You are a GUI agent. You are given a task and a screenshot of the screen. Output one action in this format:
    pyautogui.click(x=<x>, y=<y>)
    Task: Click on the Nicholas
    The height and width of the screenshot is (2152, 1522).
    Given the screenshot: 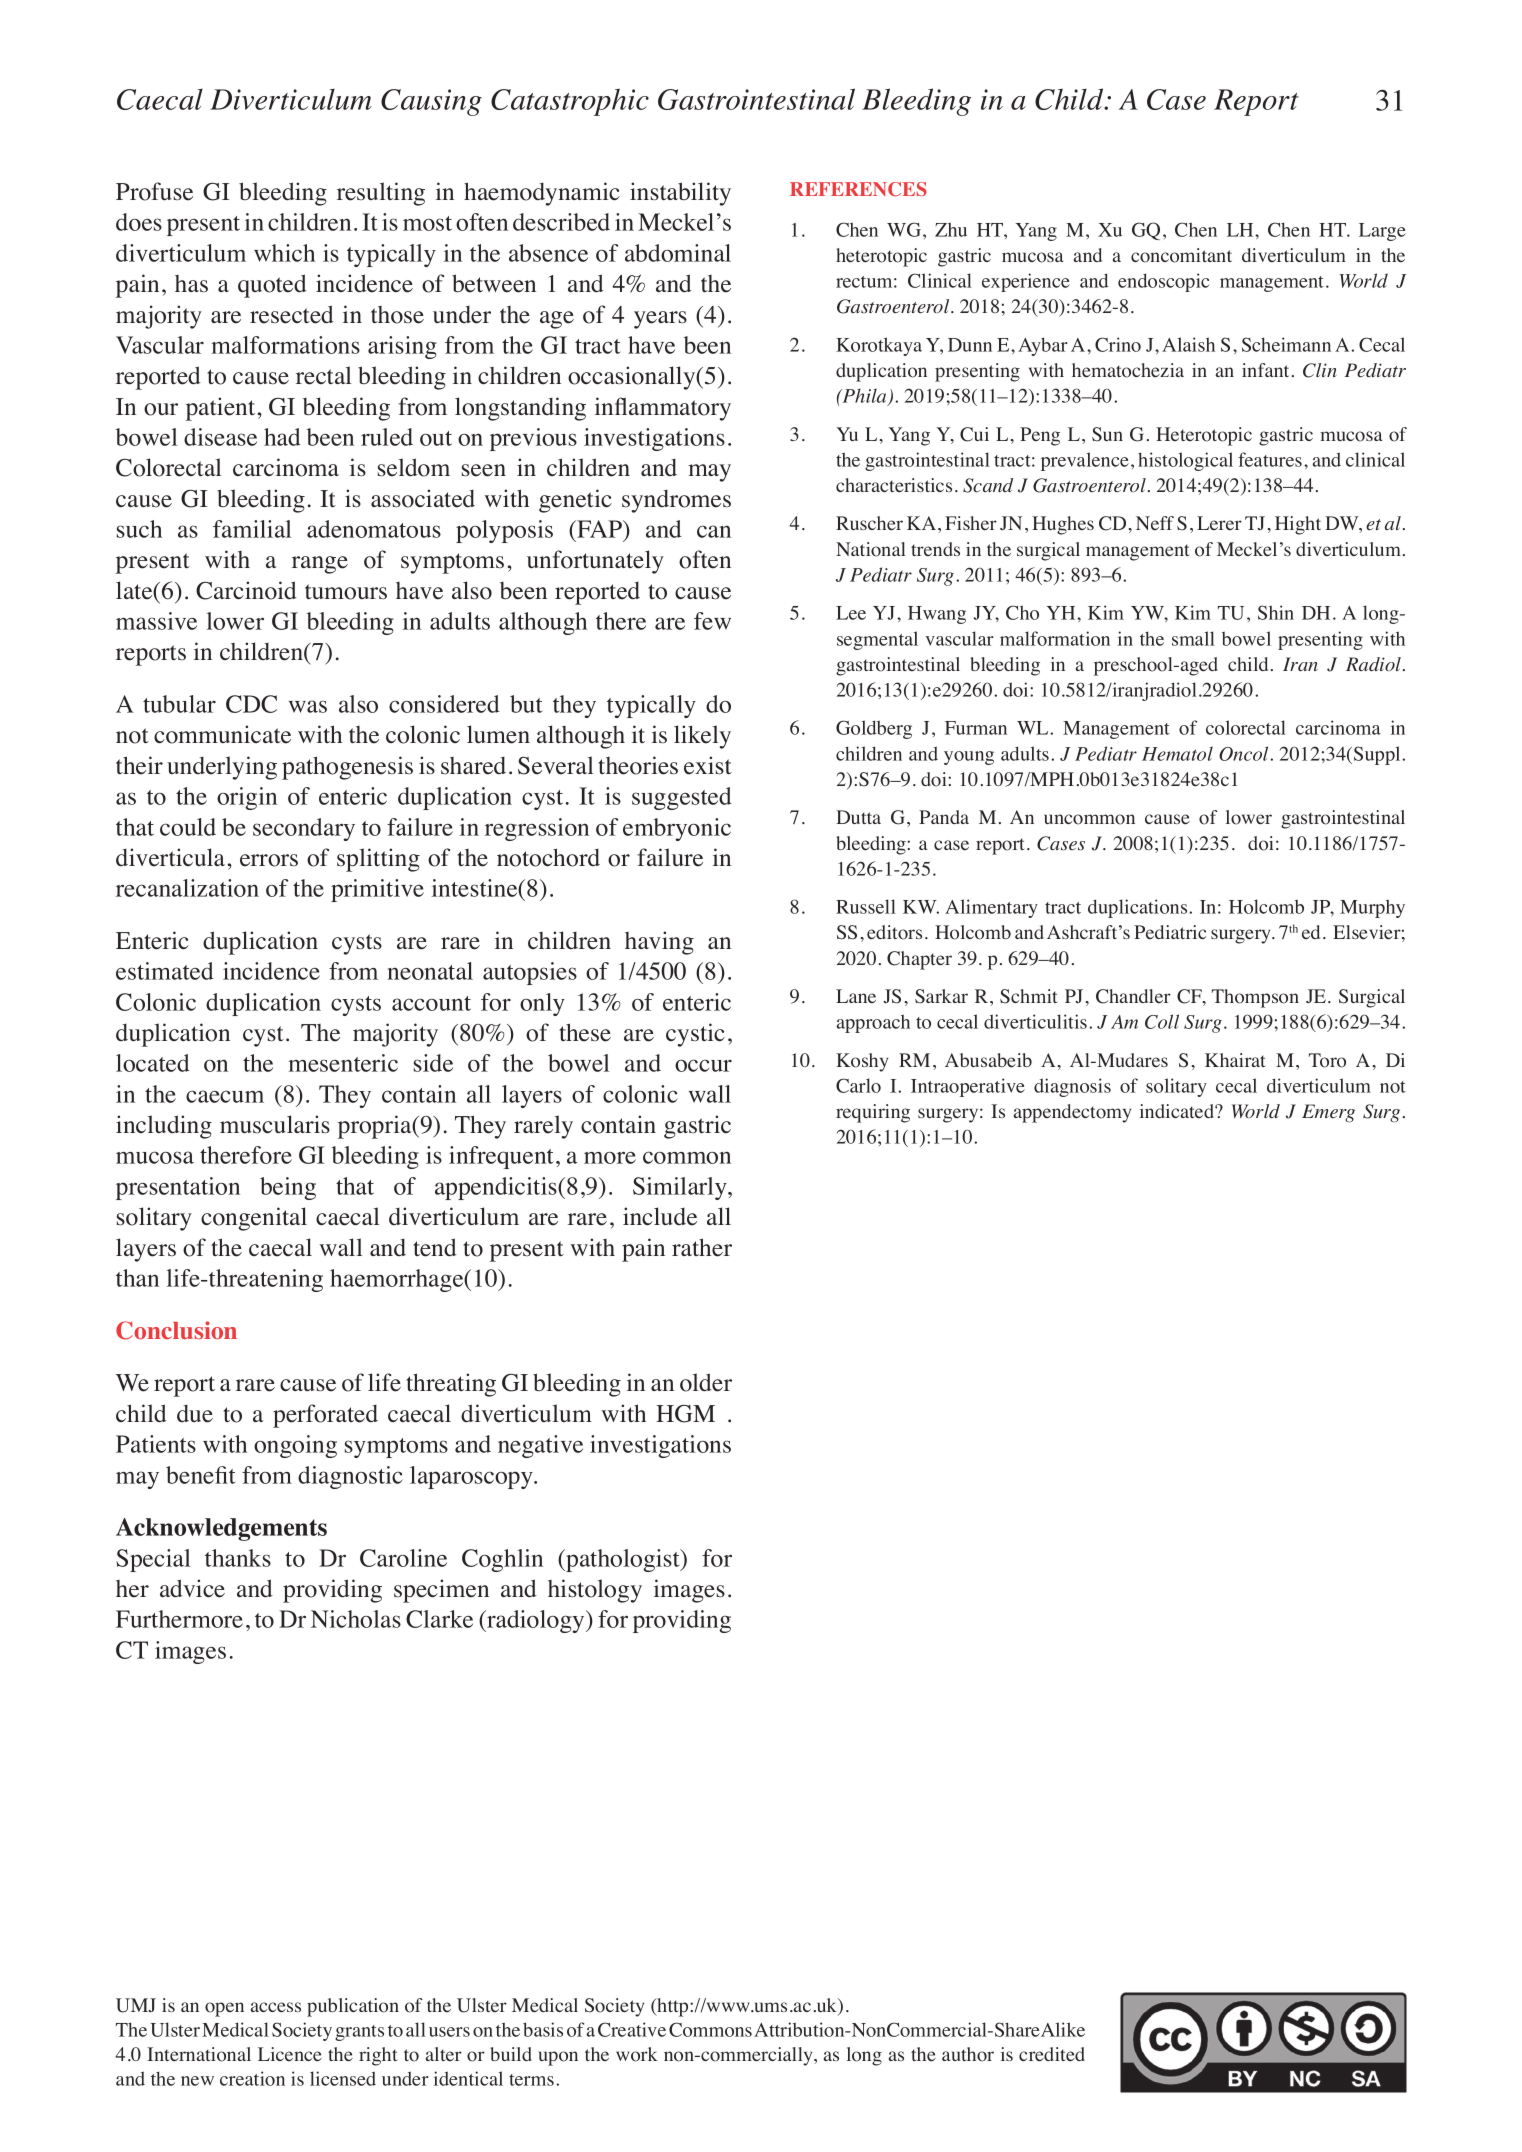 What is the action you would take?
    pyautogui.click(x=356, y=1619)
